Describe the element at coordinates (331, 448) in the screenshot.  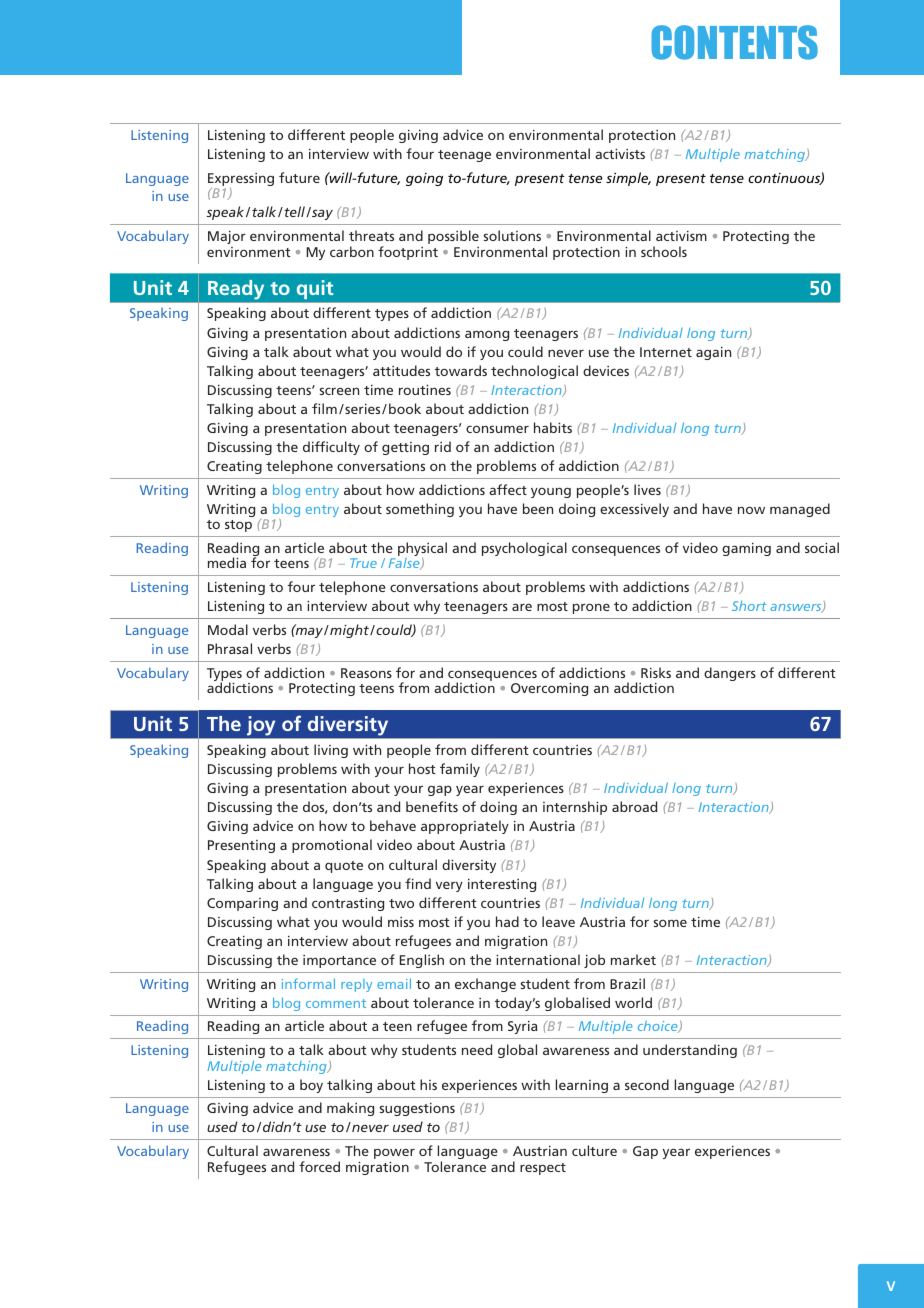
I see `difficulty` at that location.
